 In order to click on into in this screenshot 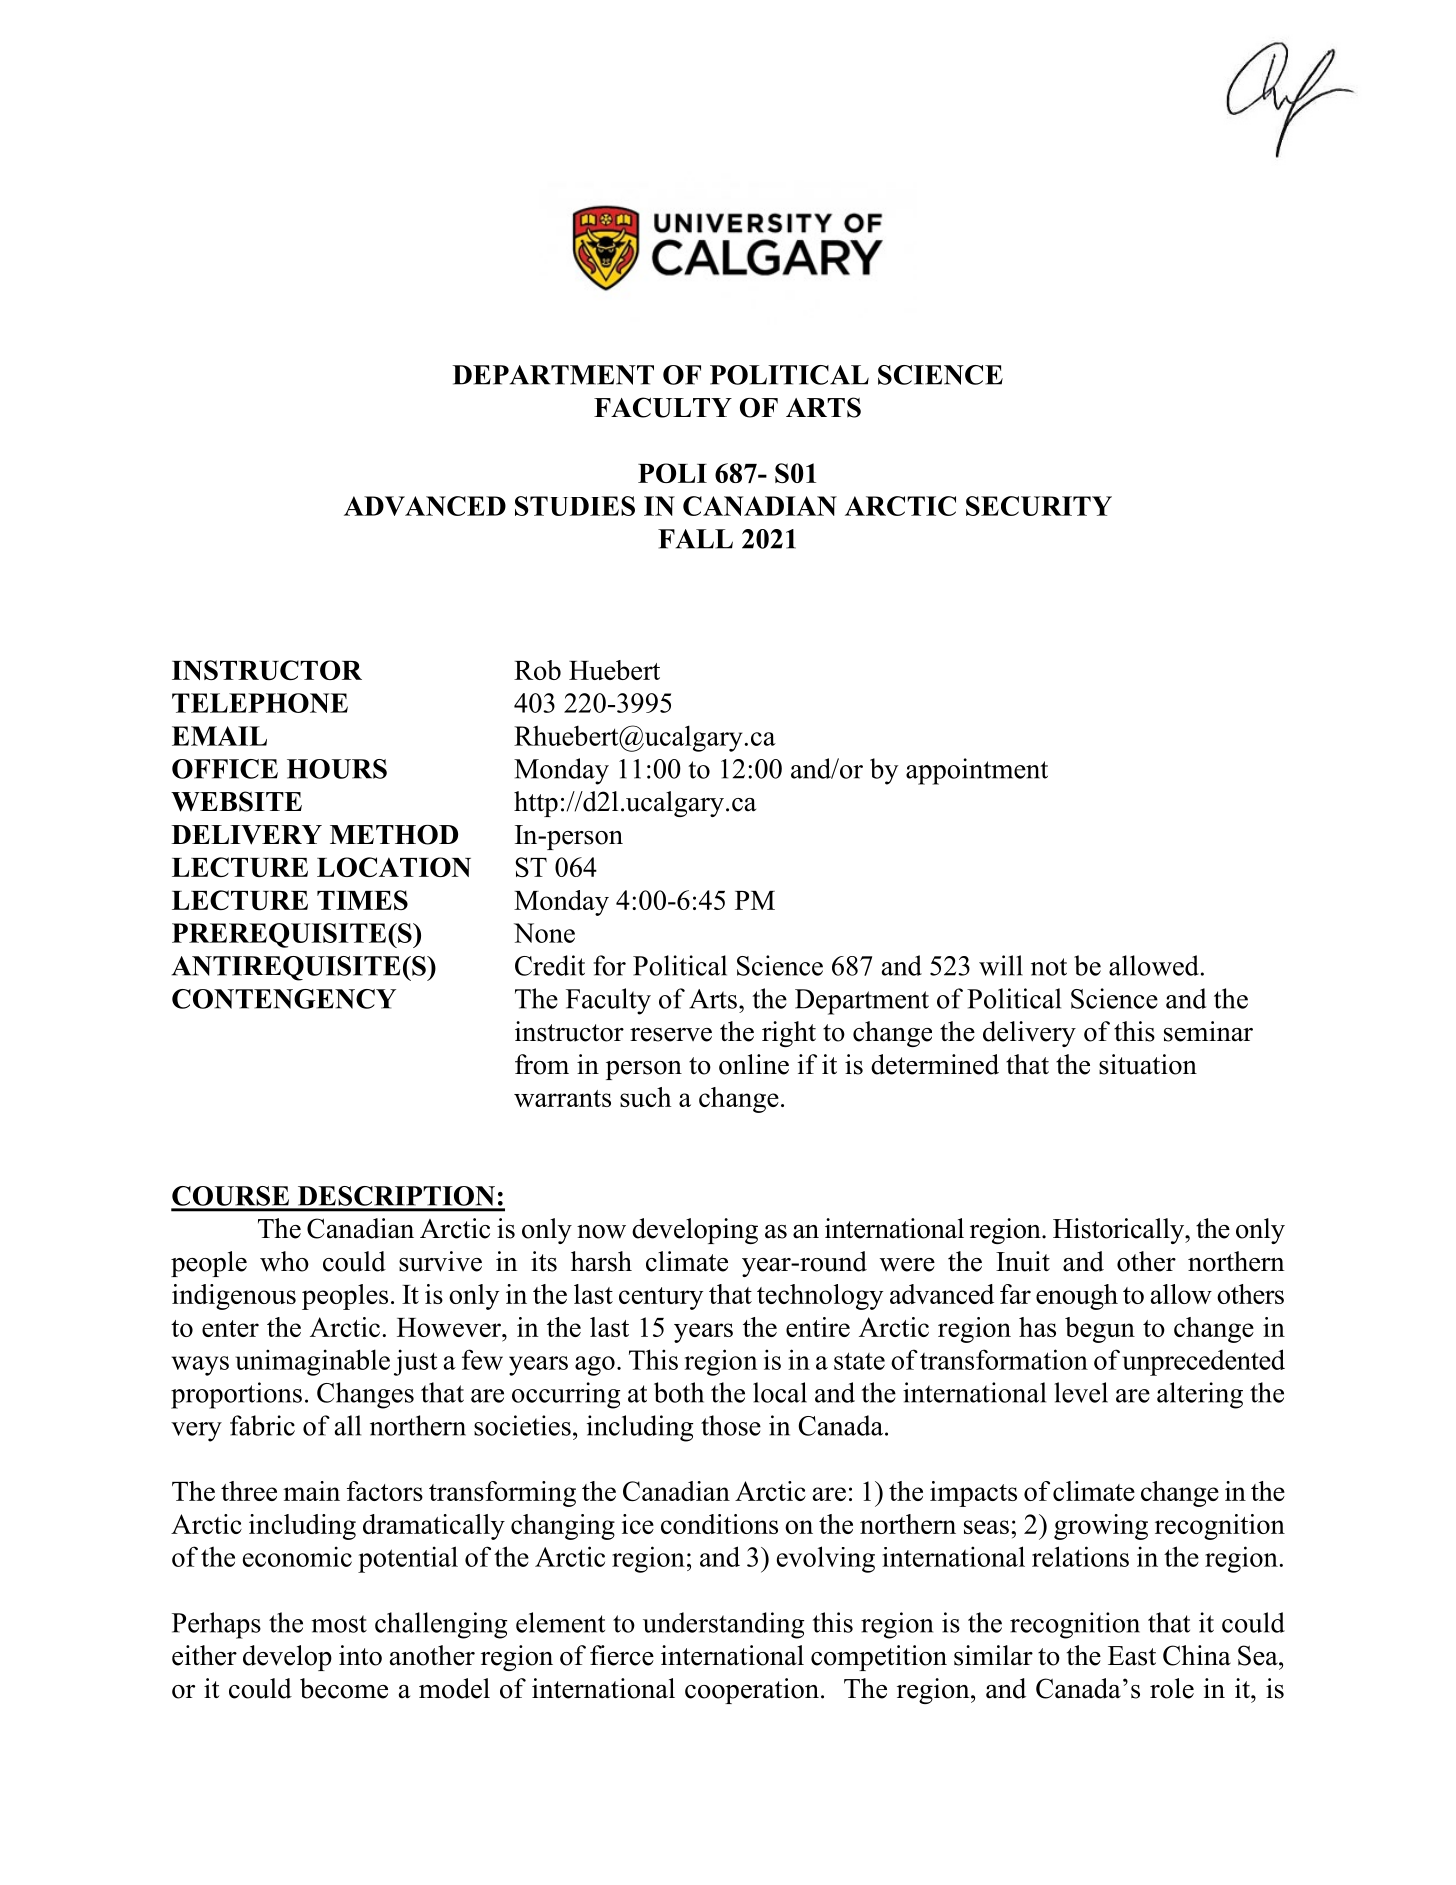, I will do `click(360, 1655)`.
